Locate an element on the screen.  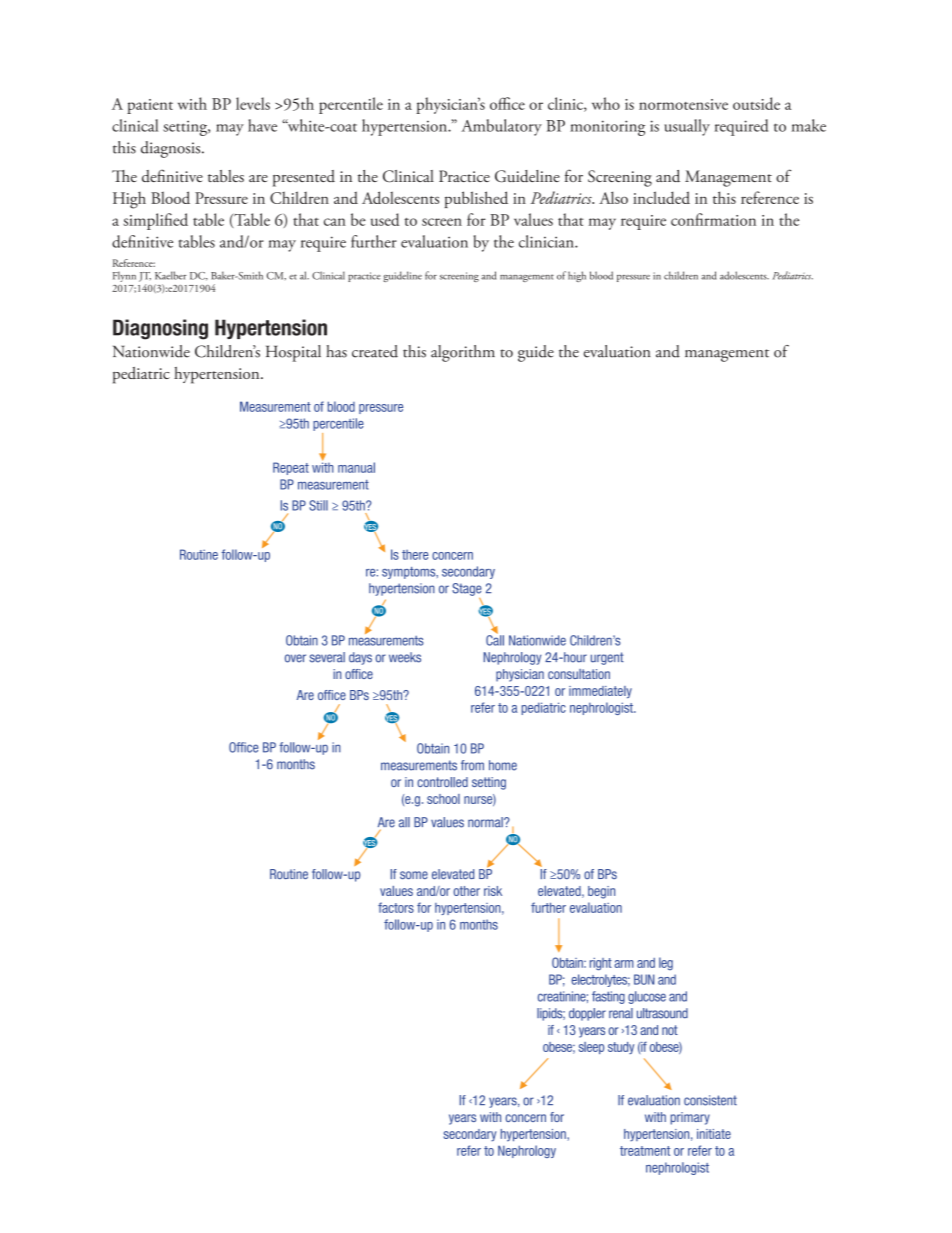
Ambulatory is located at coordinates (501, 127).
